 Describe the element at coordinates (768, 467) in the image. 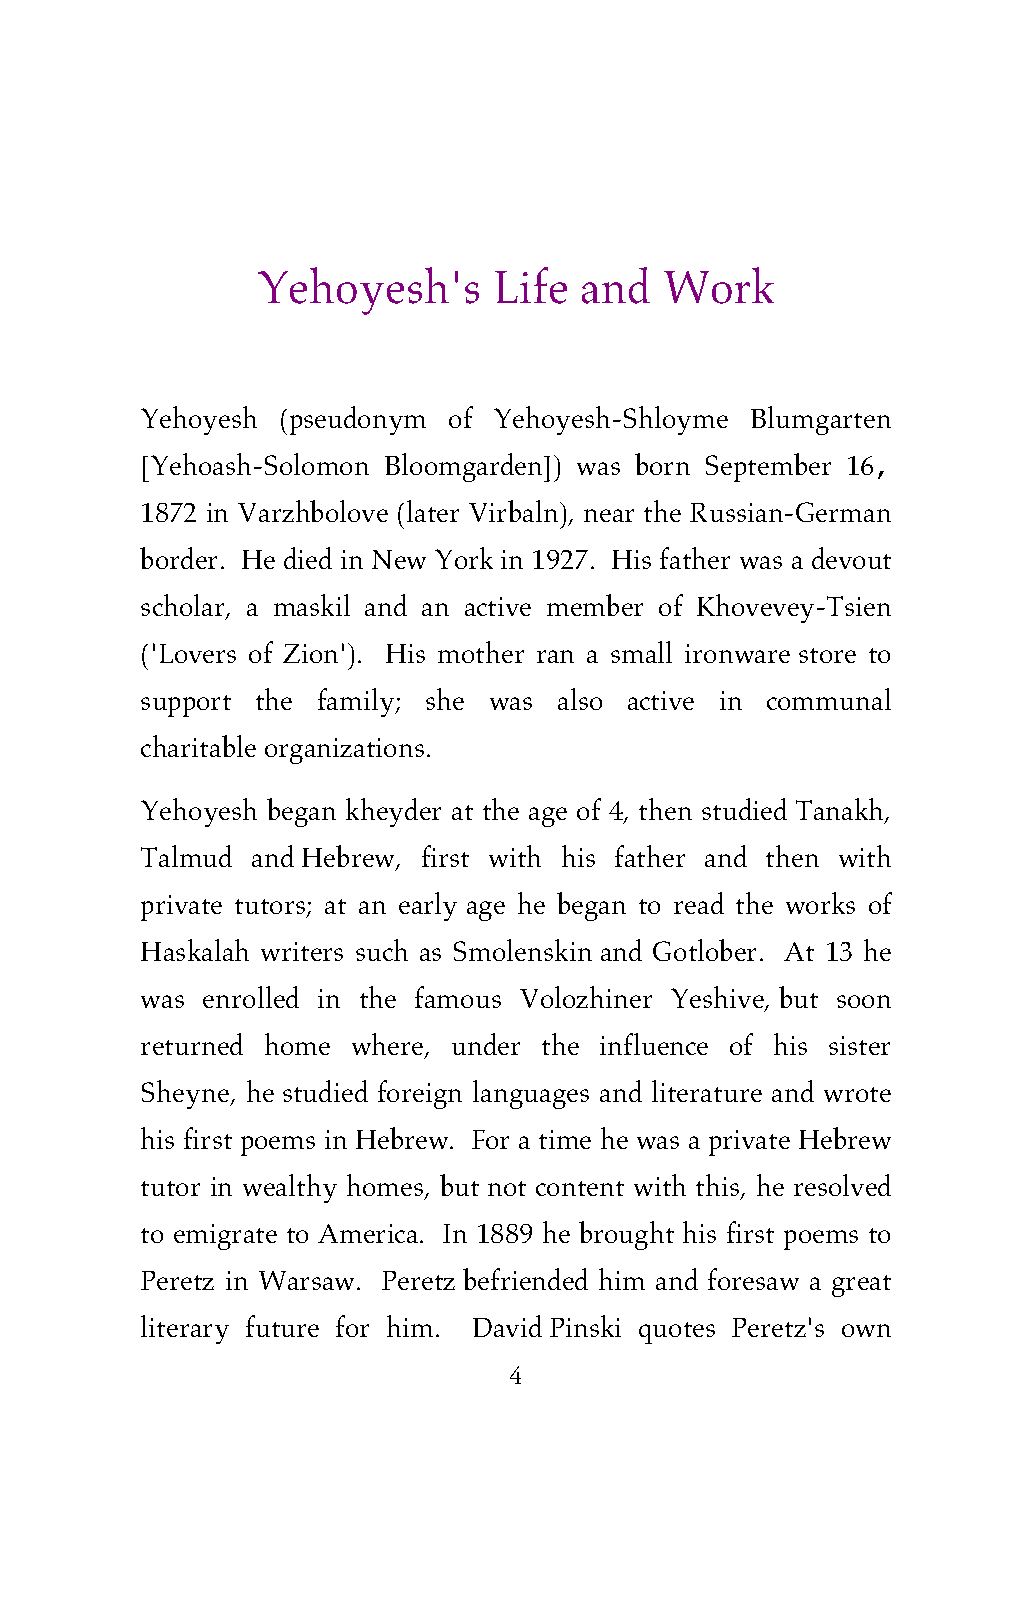

I see `September` at that location.
